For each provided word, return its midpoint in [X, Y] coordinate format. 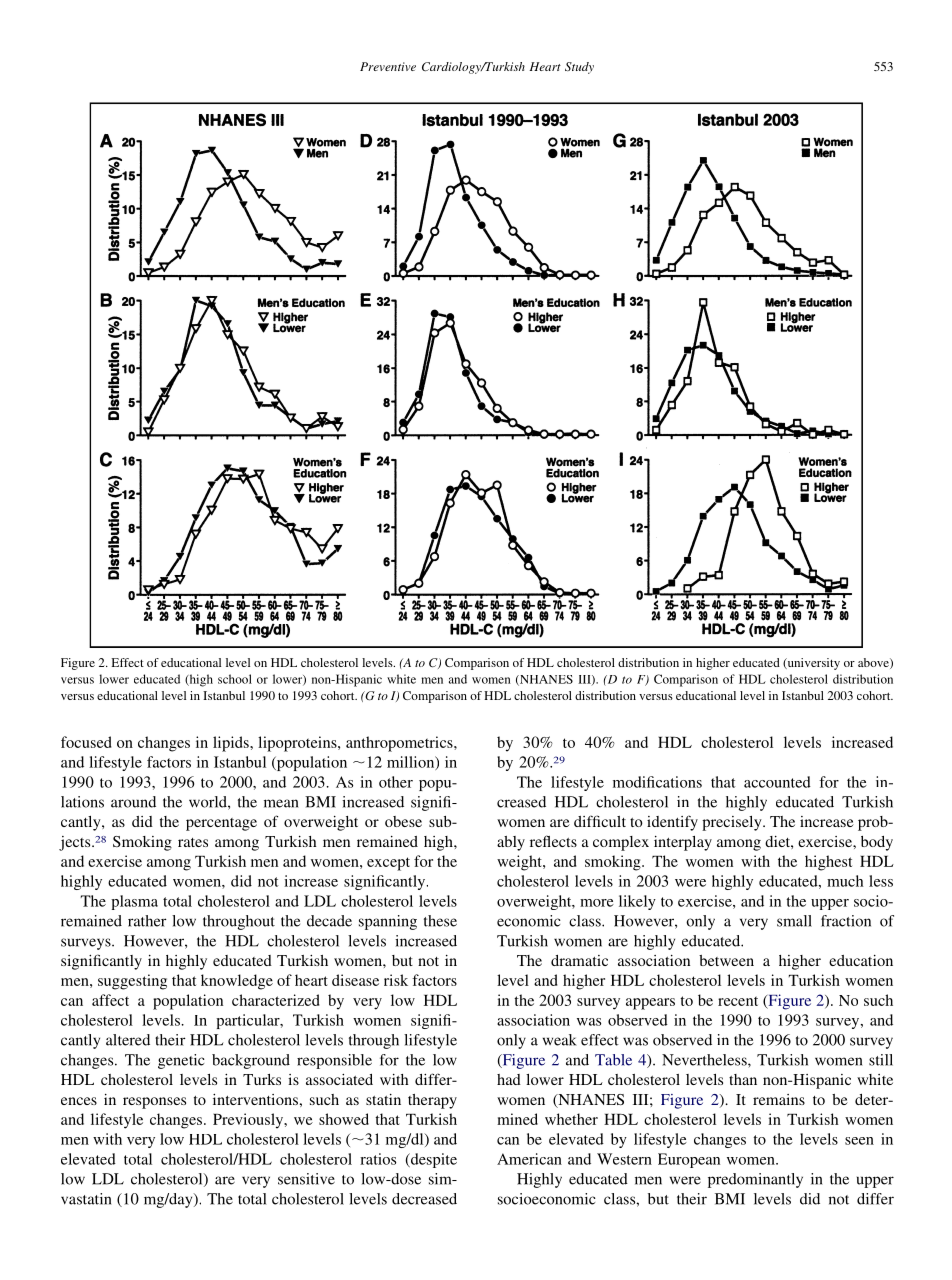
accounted [777, 782]
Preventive [388, 66]
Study [579, 68]
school [235, 679]
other [396, 782]
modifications [657, 782]
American [529, 1159]
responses [154, 1103]
